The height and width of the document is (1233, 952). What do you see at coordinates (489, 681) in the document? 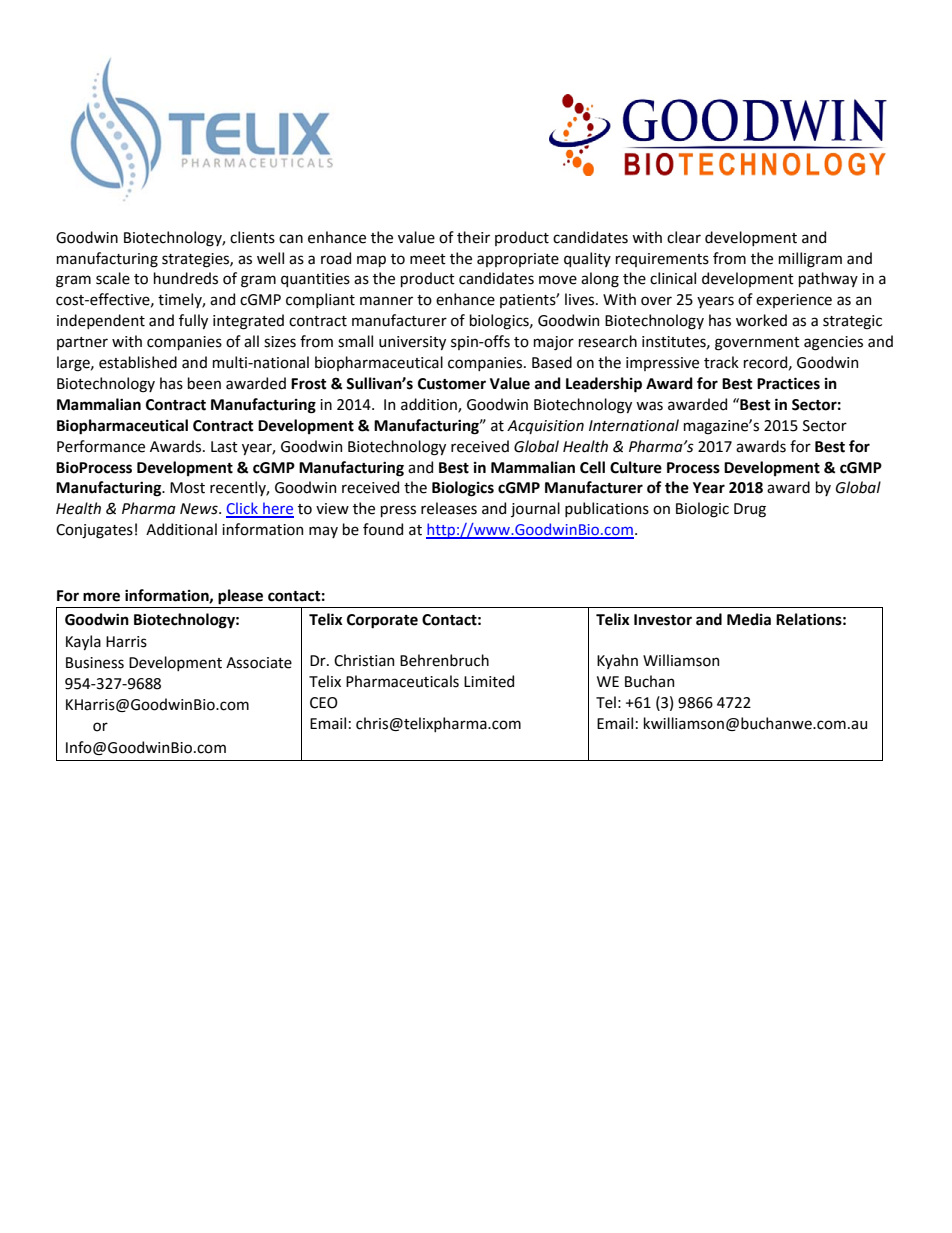
I see `Limited` at bounding box center [489, 681].
